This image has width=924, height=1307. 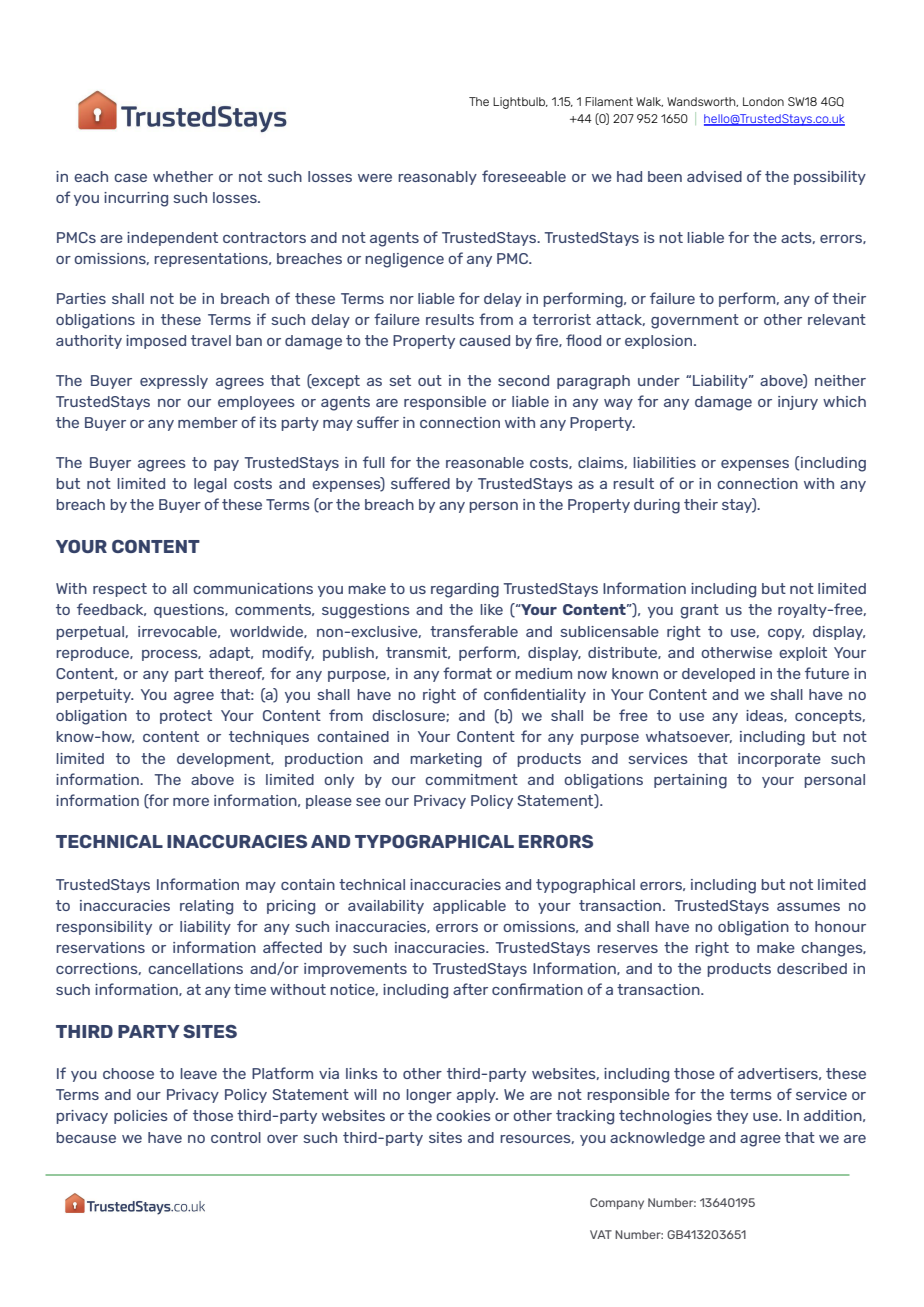 What do you see at coordinates (485, 462) in the image?
I see `reasonable` at bounding box center [485, 462].
